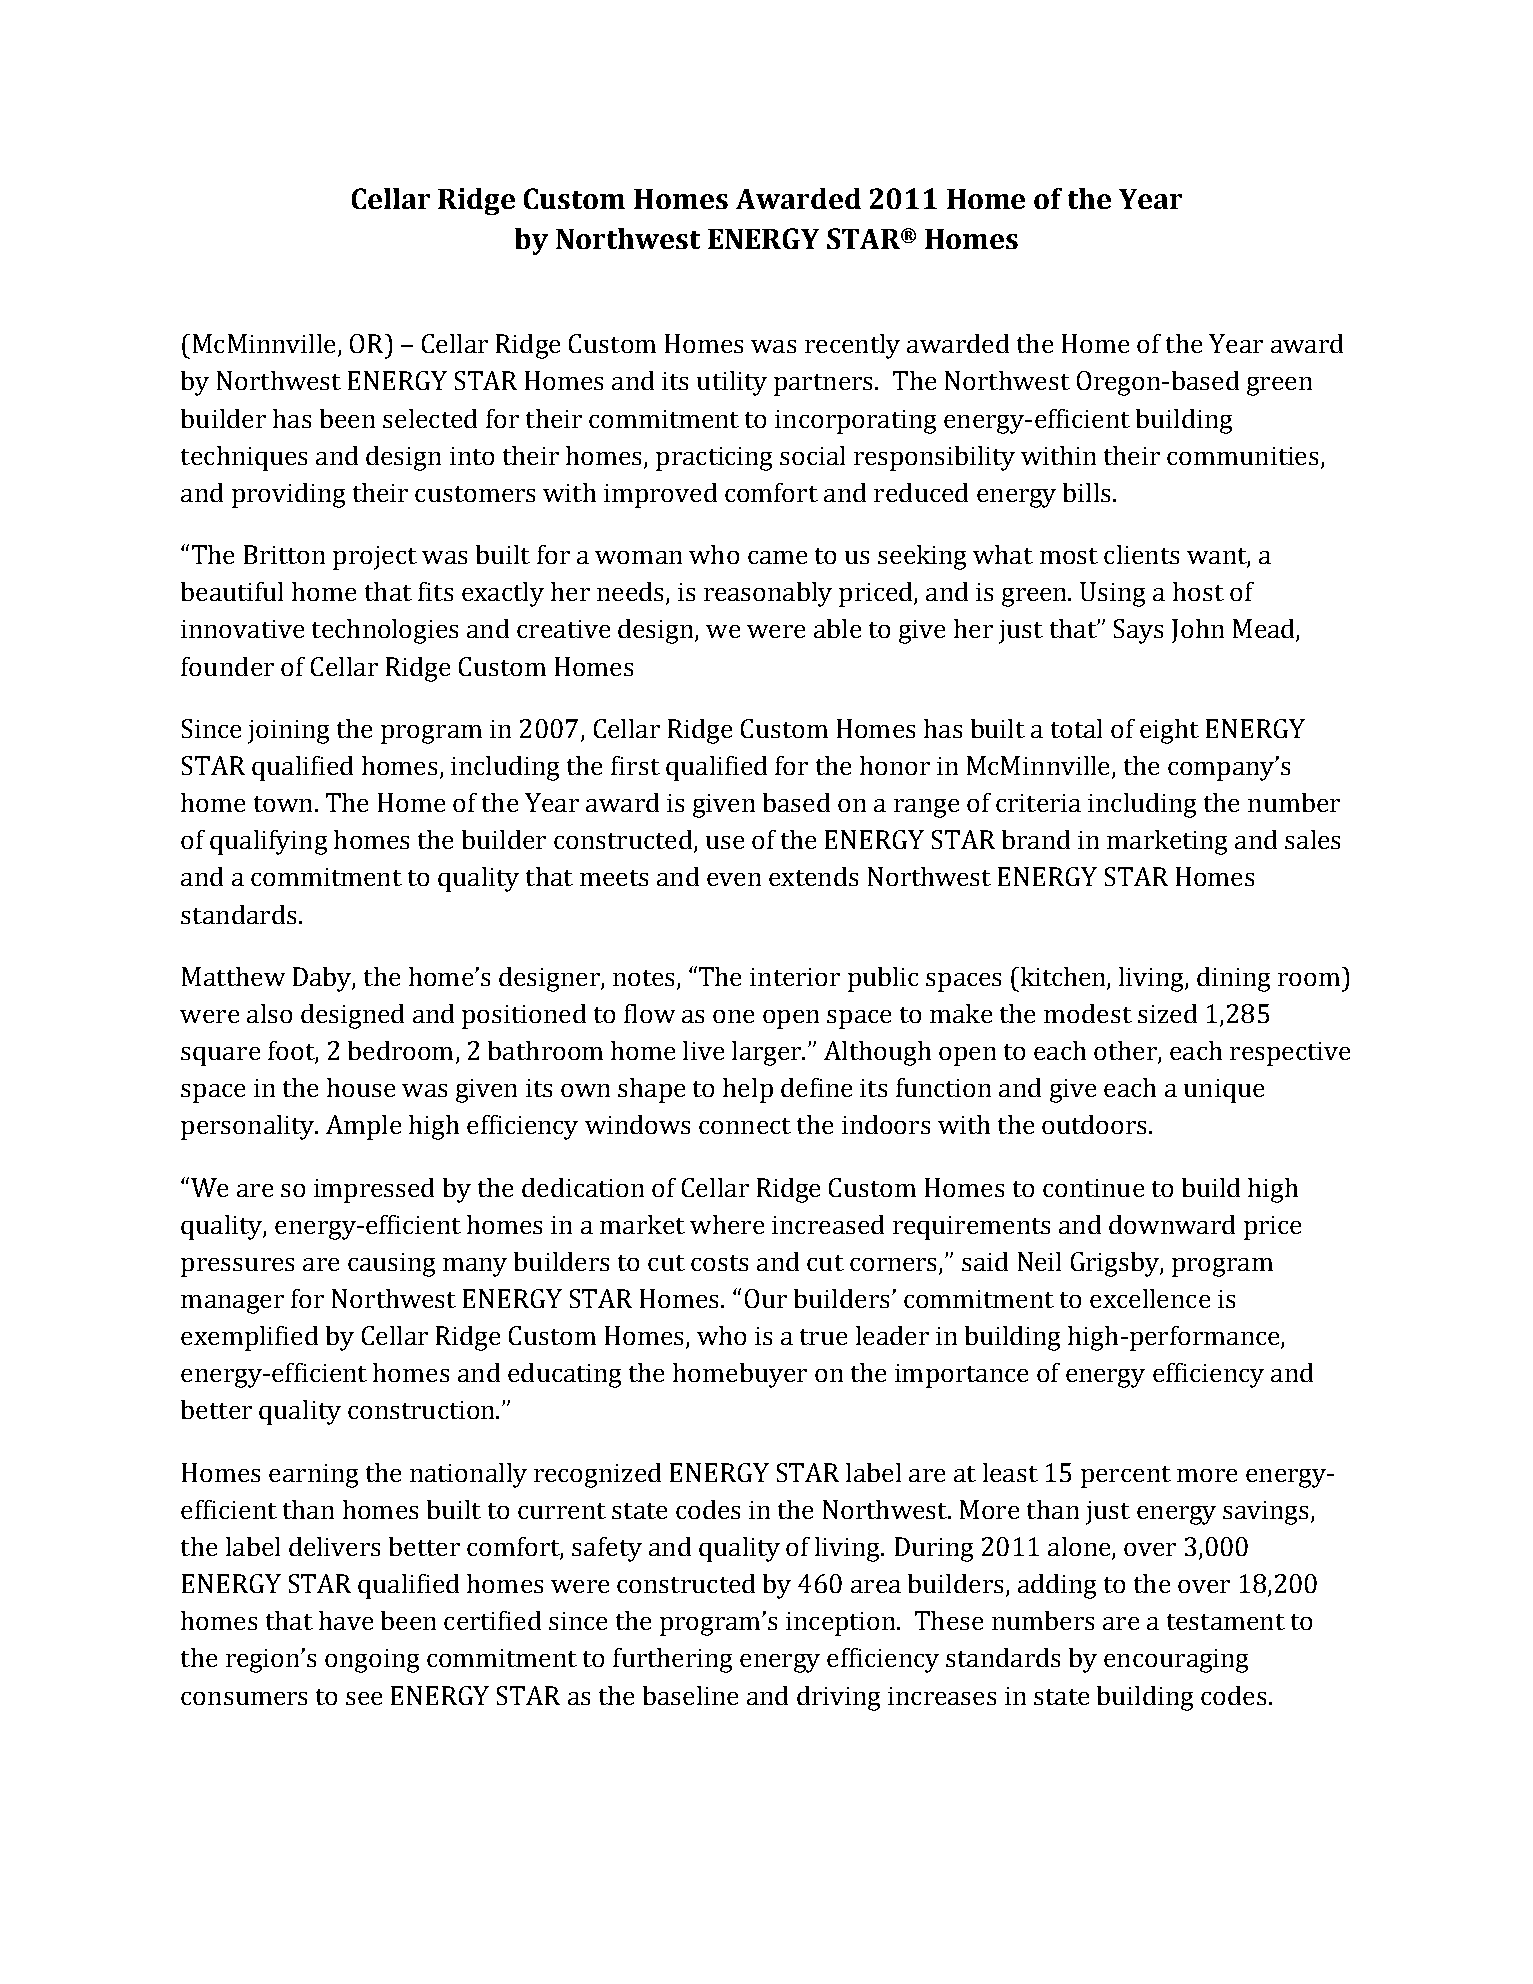  Describe the element at coordinates (732, 383) in the screenshot. I see `utility` at that location.
